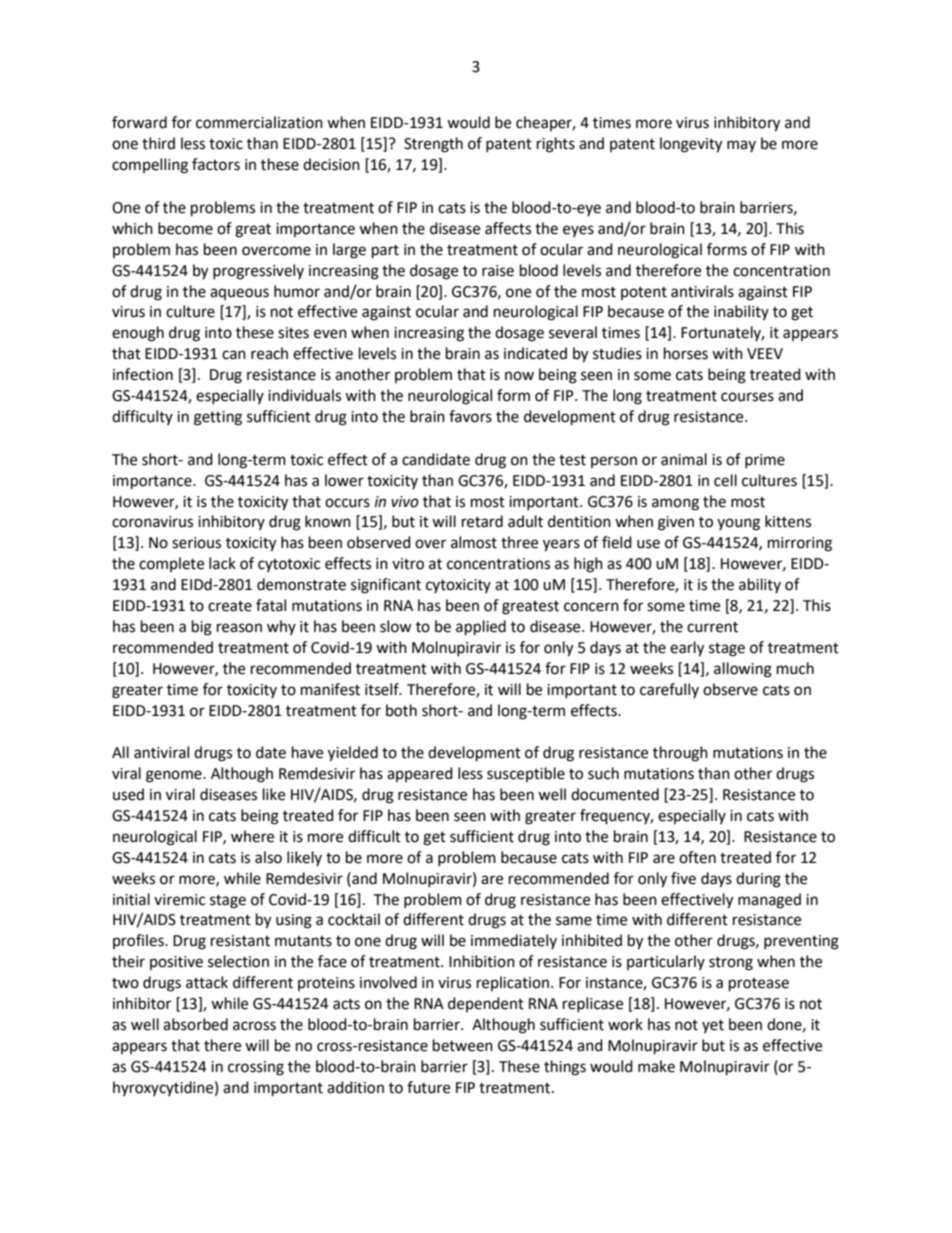 The image size is (952, 1233). Describe the element at coordinates (216, 164) in the screenshot. I see `factors` at that location.
